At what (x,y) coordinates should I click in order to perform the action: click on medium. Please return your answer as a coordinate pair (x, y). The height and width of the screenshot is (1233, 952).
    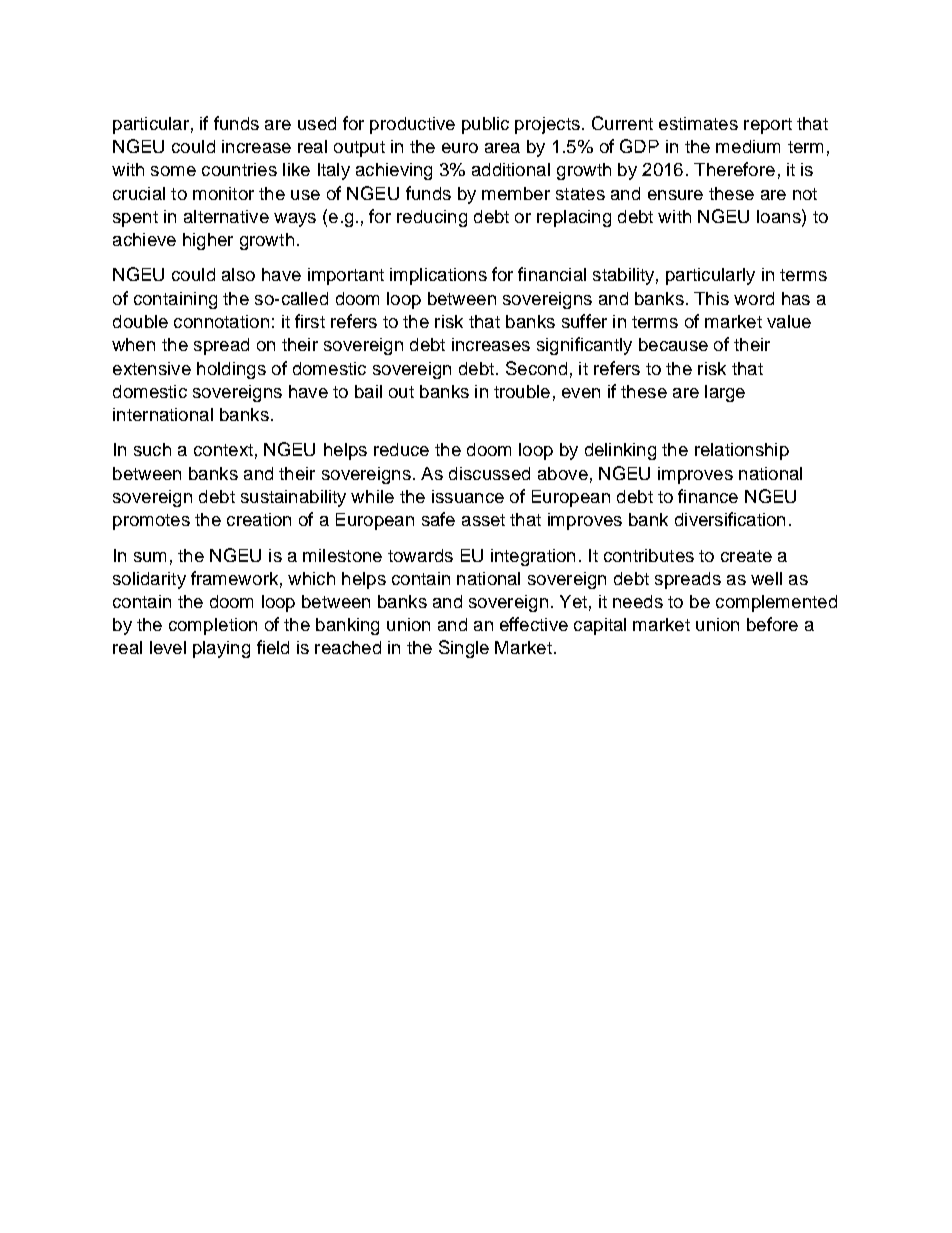
    Looking at the image, I should click on (748, 146).
